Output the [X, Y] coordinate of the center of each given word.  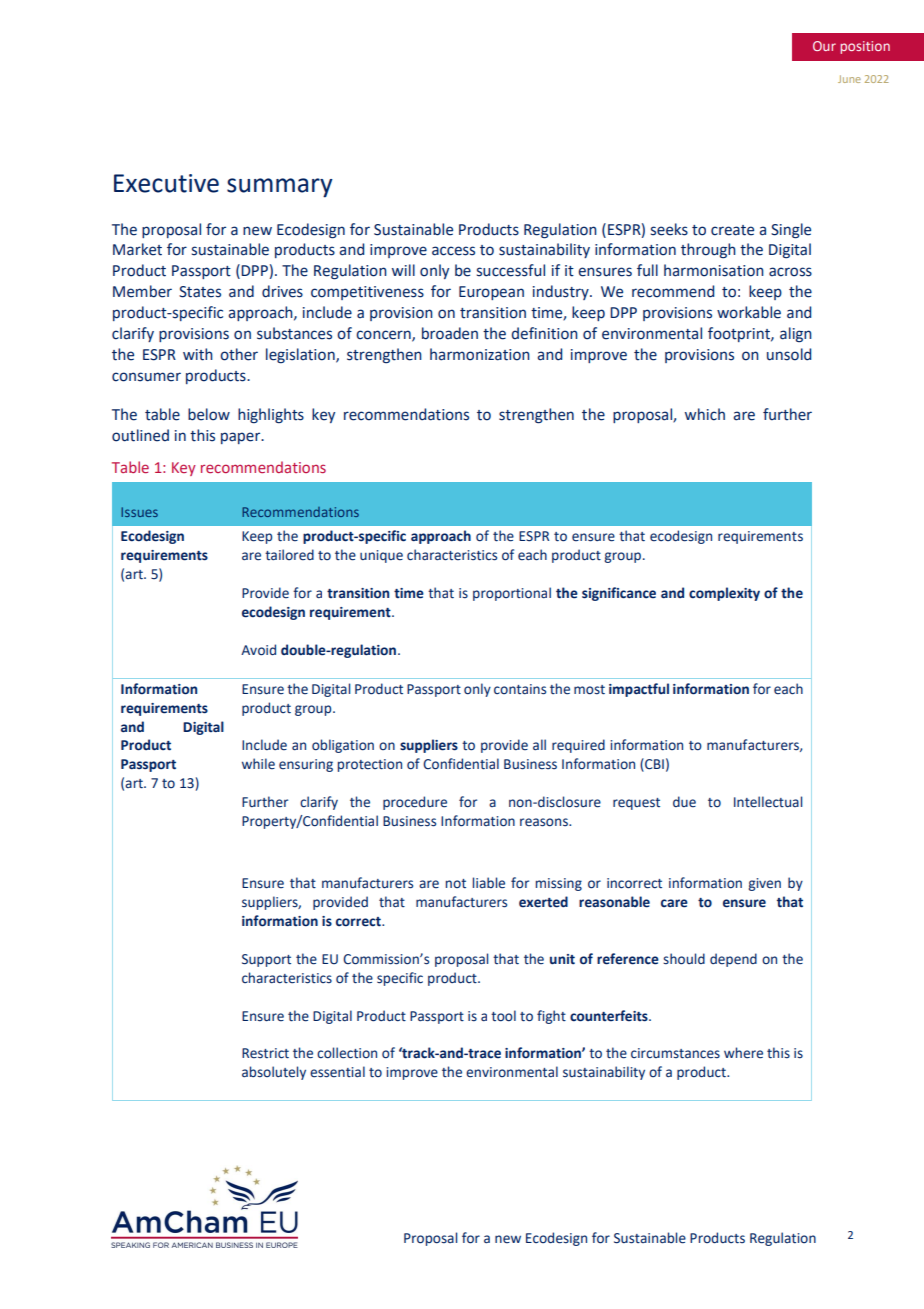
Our [824, 46]
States [200, 292]
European [491, 293]
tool [503, 1016]
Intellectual [768, 802]
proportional [512, 594]
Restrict [265, 1053]
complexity [724, 594]
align [796, 334]
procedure [415, 803]
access [453, 251]
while [258, 764]
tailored [289, 555]
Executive [166, 183]
